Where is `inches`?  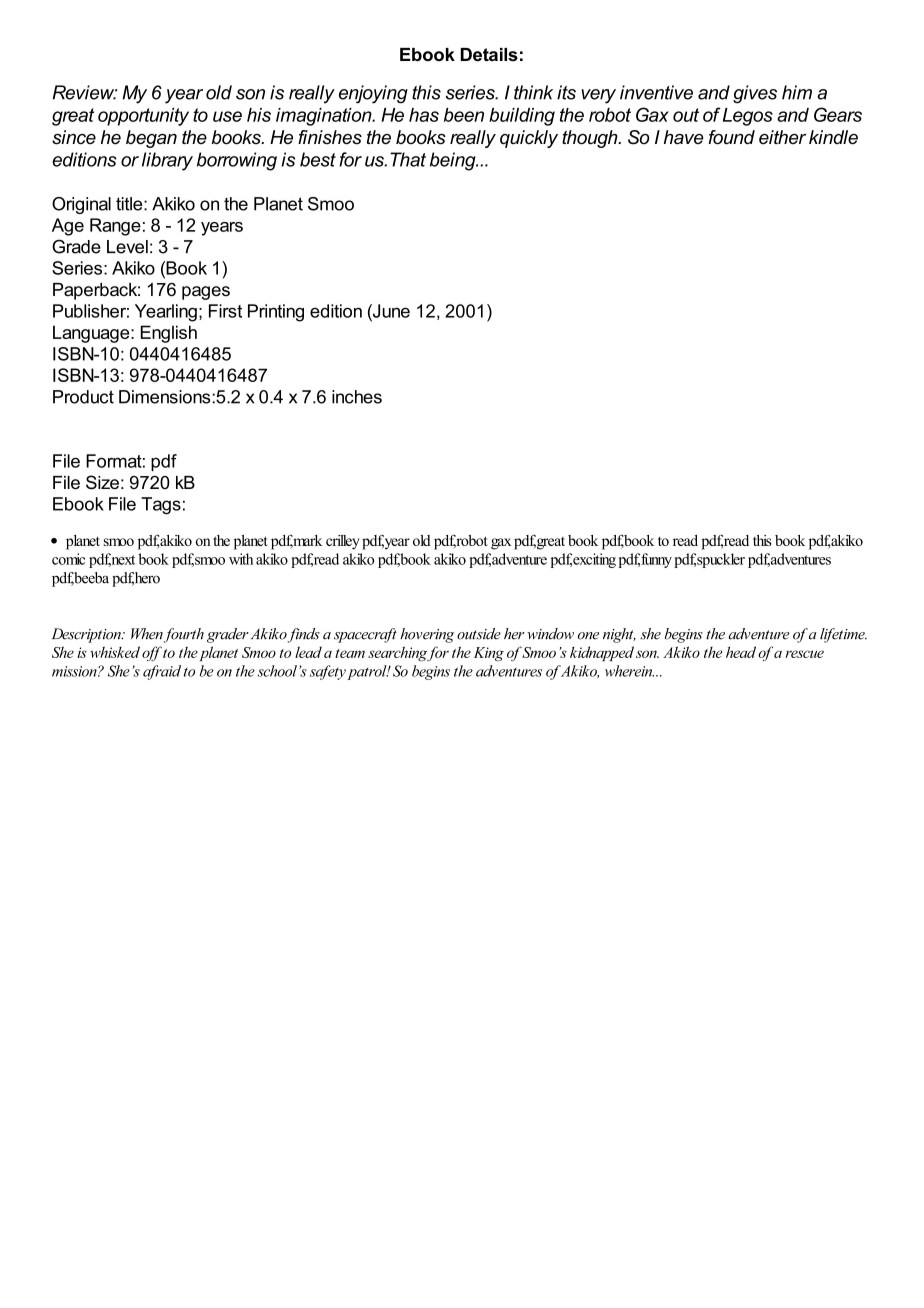 inches is located at coordinates (357, 397).
